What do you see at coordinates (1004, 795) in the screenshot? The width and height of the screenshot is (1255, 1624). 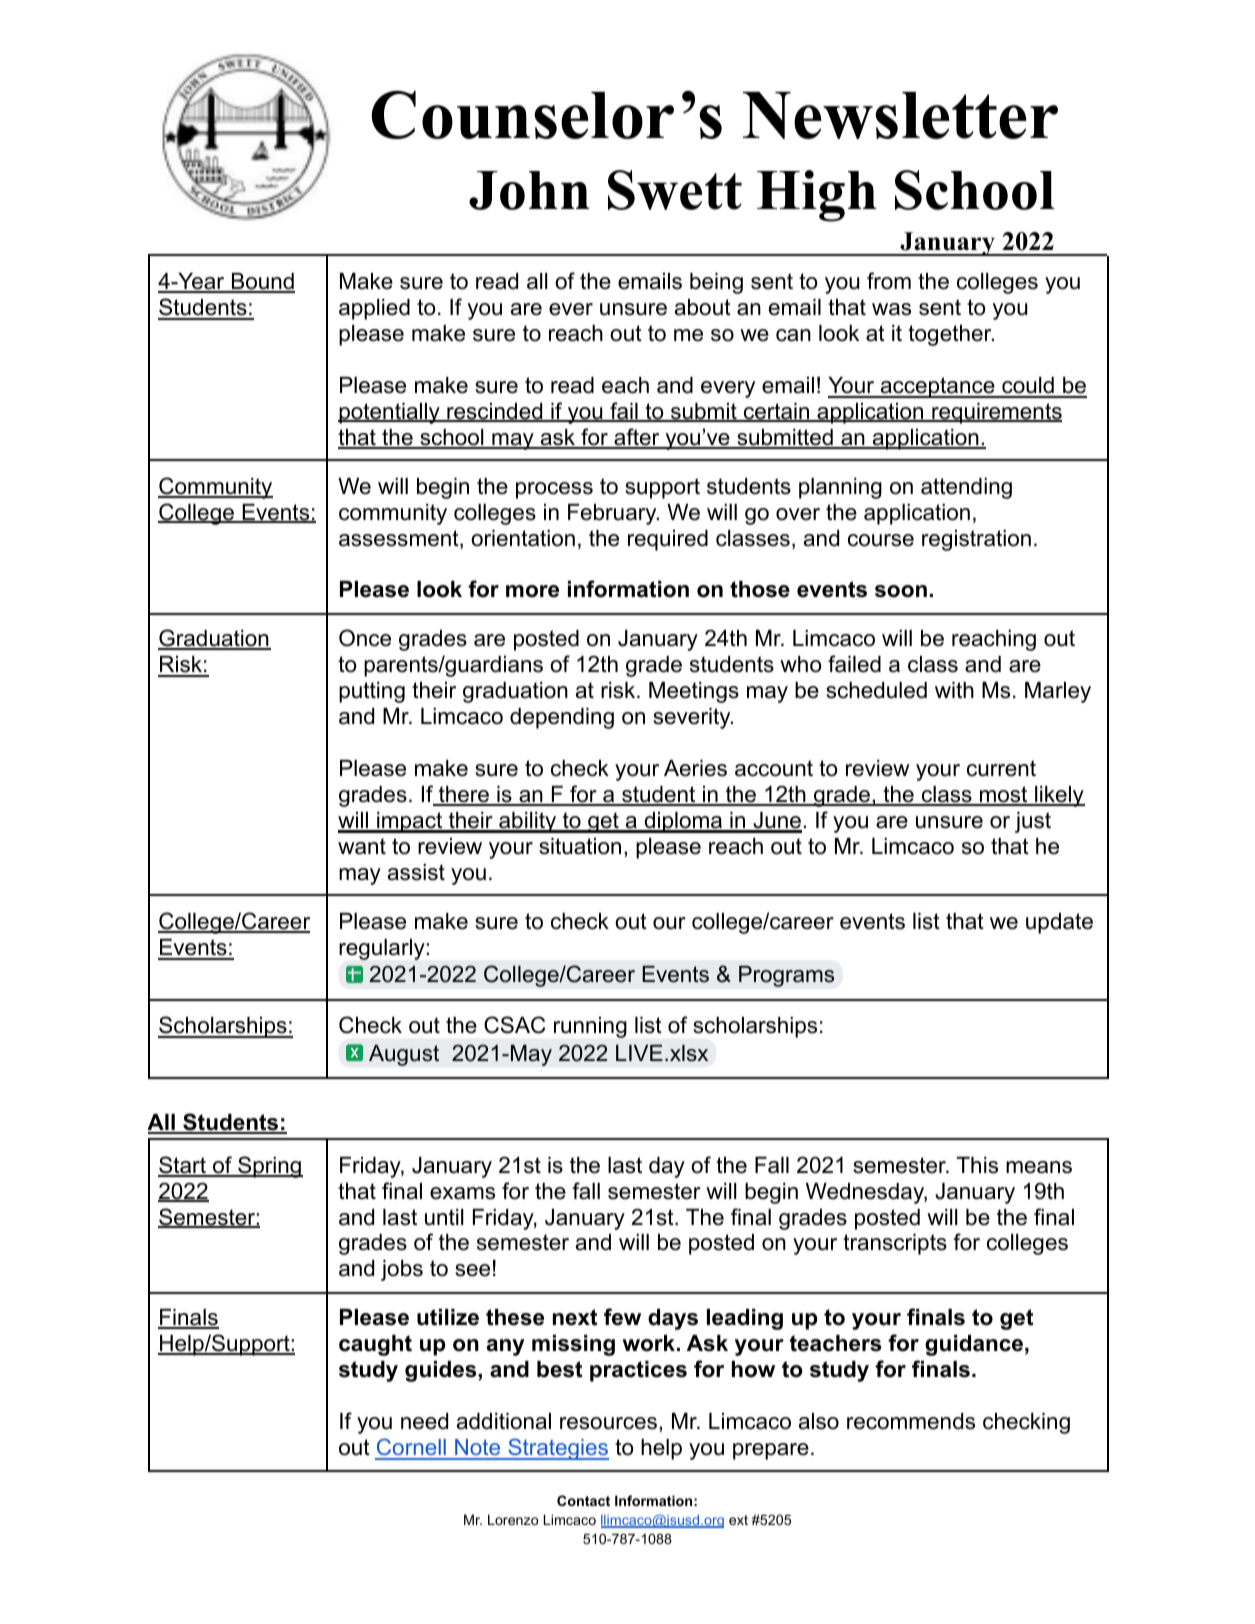 I see `most` at bounding box center [1004, 795].
